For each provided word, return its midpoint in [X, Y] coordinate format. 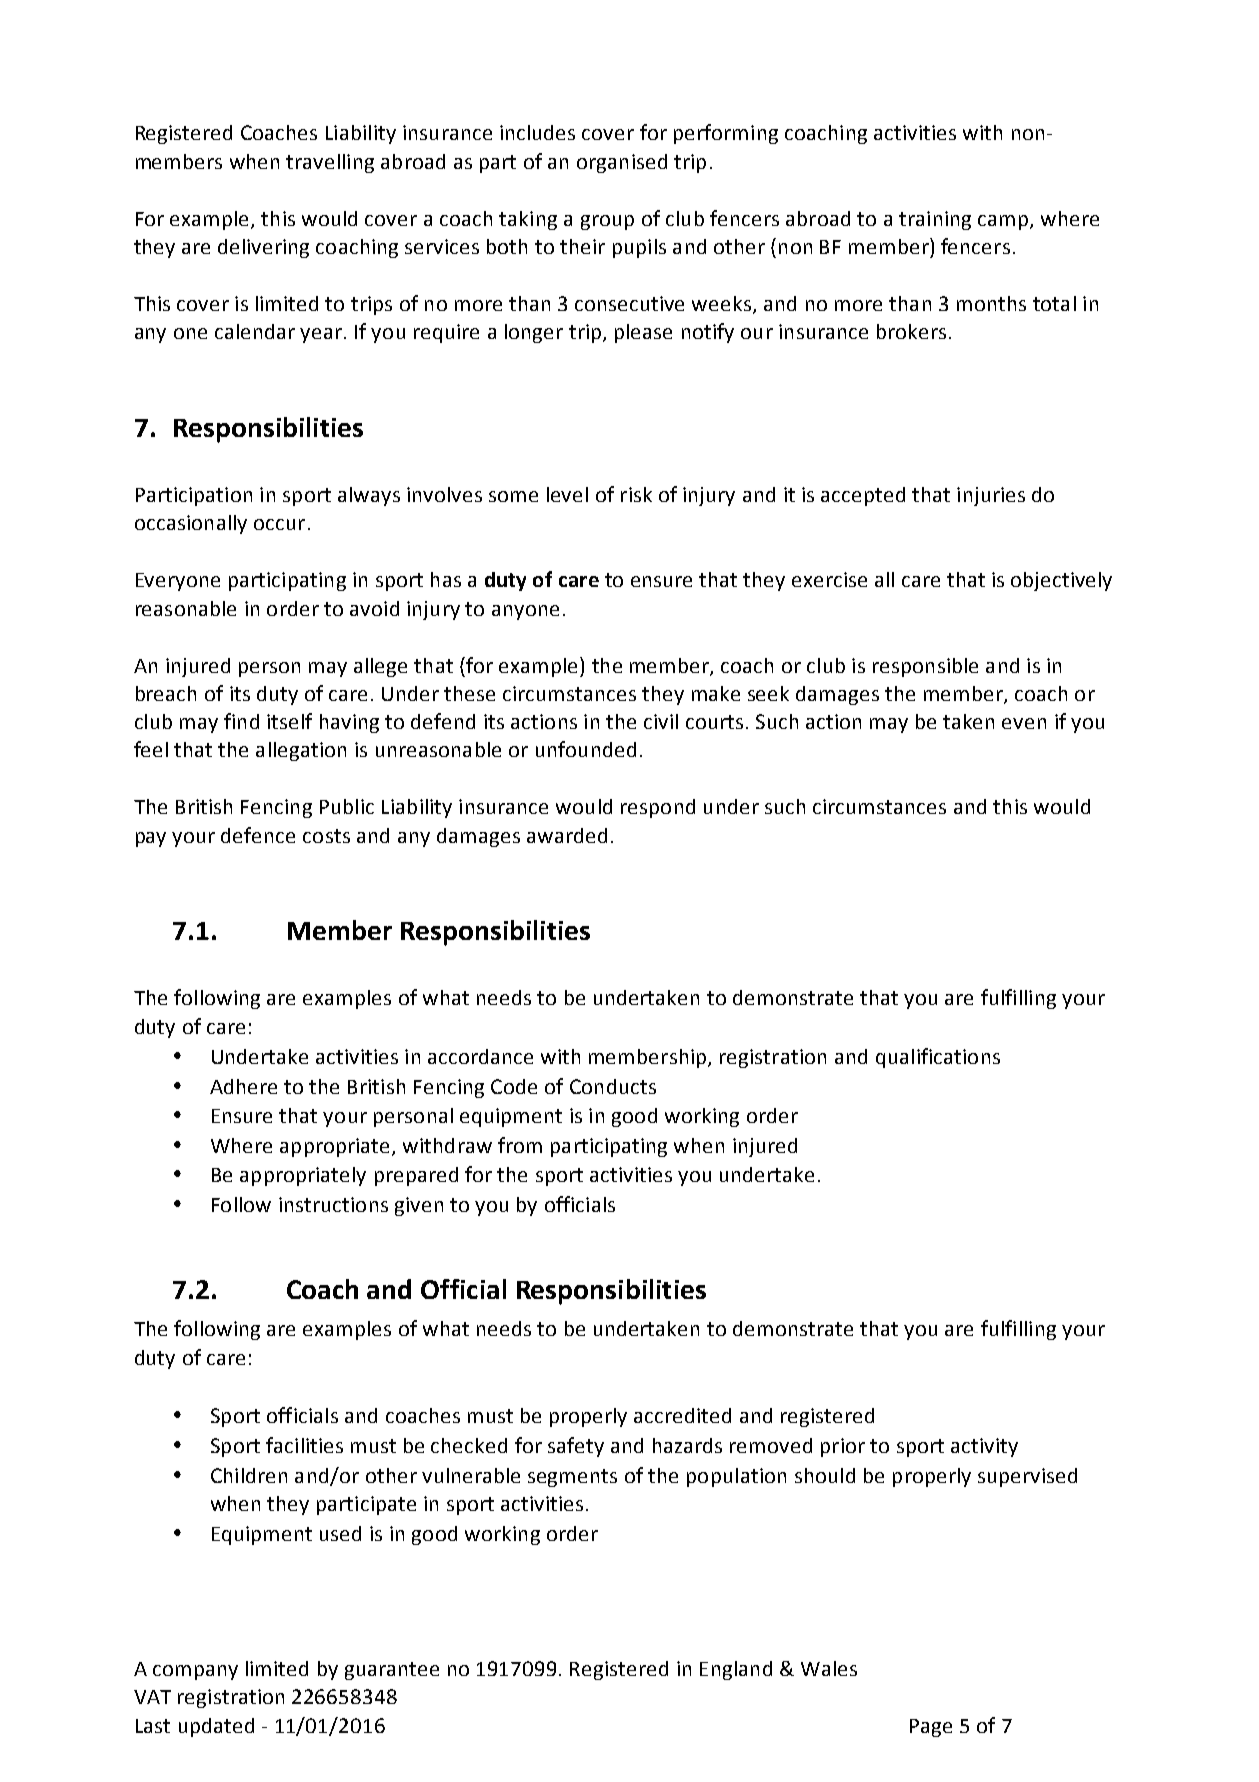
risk [636, 494]
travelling [330, 163]
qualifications [938, 1058]
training [935, 220]
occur [279, 524]
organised [622, 163]
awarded [567, 835]
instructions [333, 1204]
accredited [682, 1415]
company [195, 1672]
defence [258, 835]
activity [984, 1447]
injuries [991, 496]
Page [931, 1728]
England [736, 1670]
